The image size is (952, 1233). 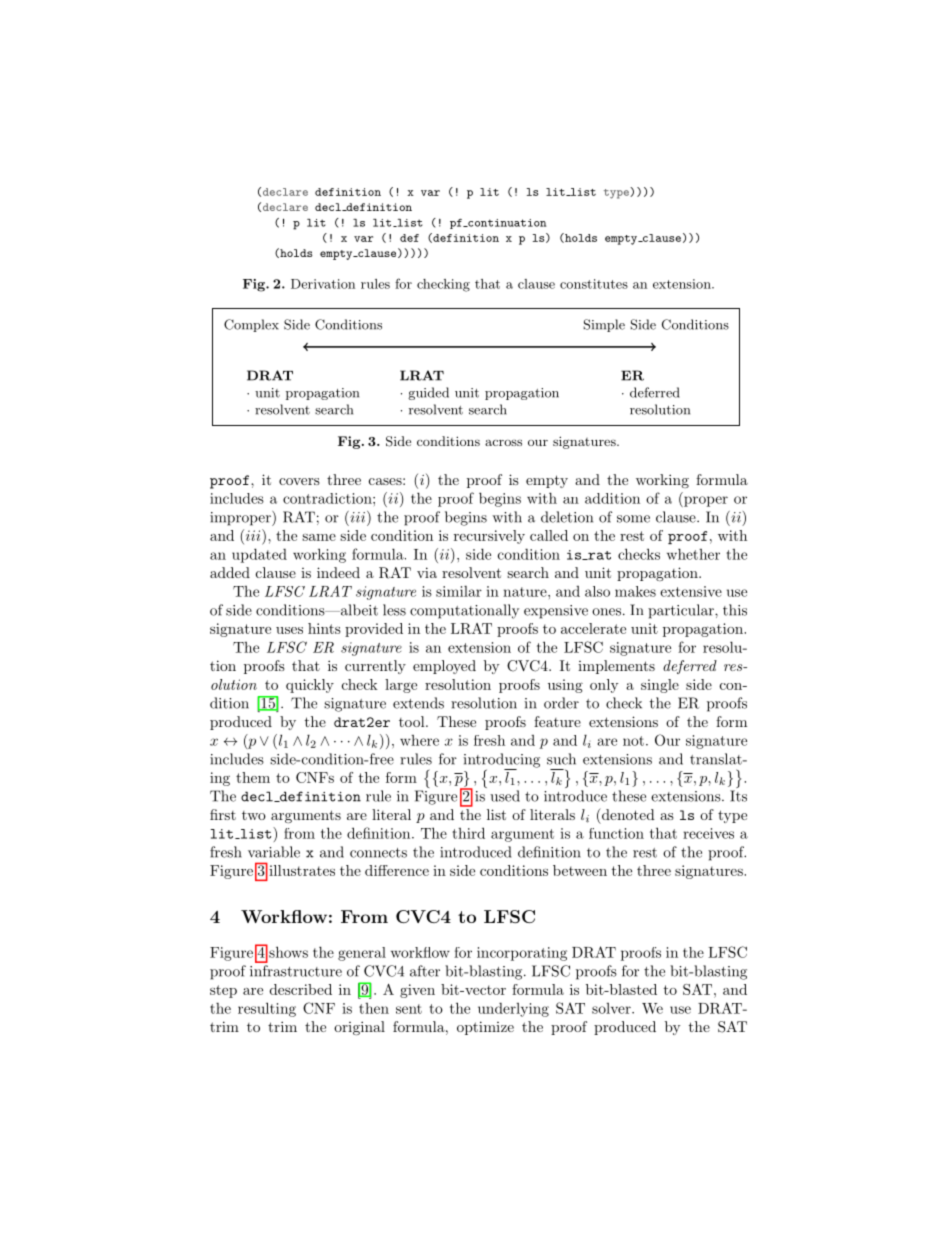 What do you see at coordinates (594, 284) in the screenshot?
I see `constitutes` at bounding box center [594, 284].
